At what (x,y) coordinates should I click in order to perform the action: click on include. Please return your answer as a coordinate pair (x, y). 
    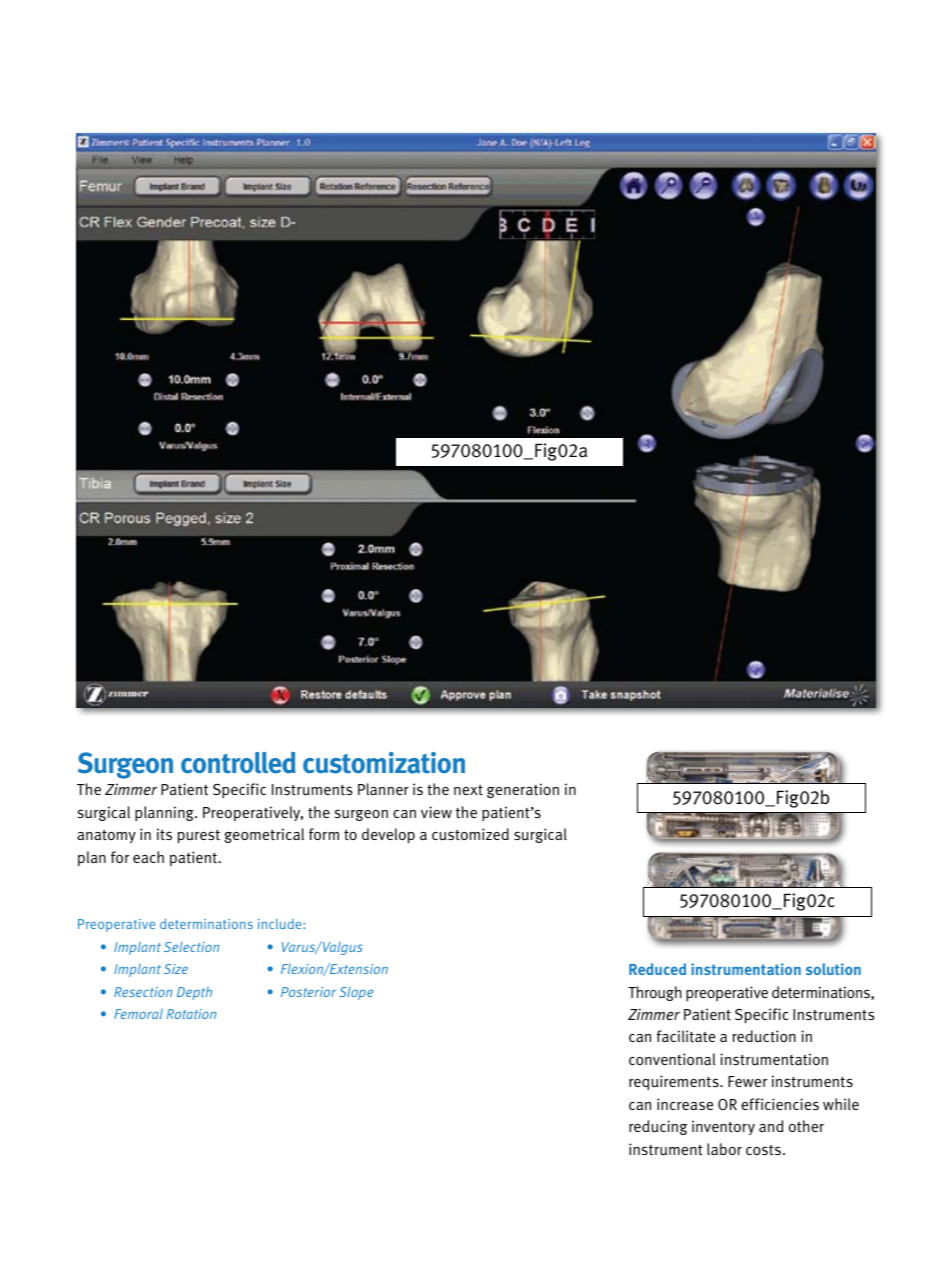
    Looking at the image, I should click on (281, 924).
